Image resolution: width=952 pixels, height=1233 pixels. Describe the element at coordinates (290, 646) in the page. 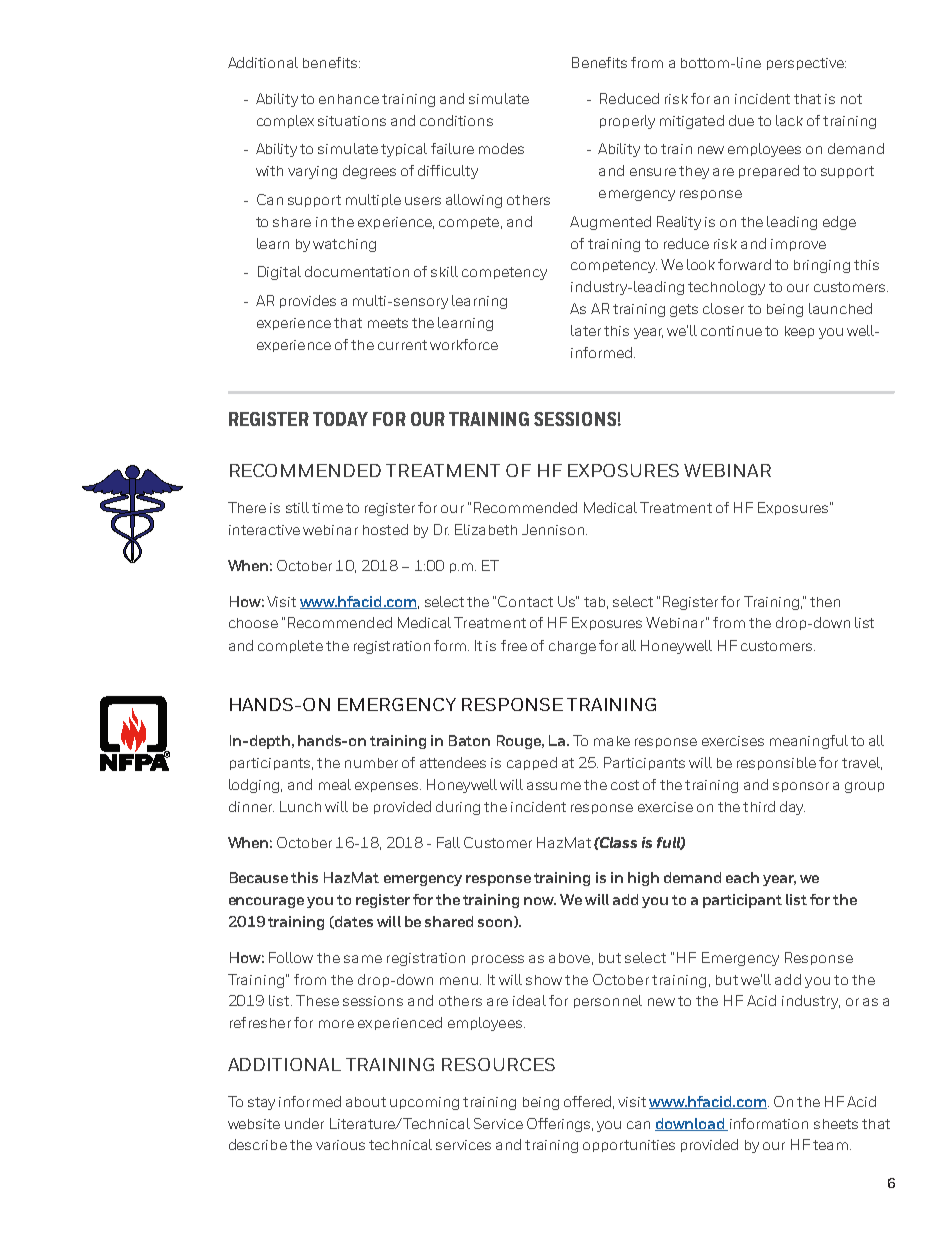

I see `complete` at that location.
